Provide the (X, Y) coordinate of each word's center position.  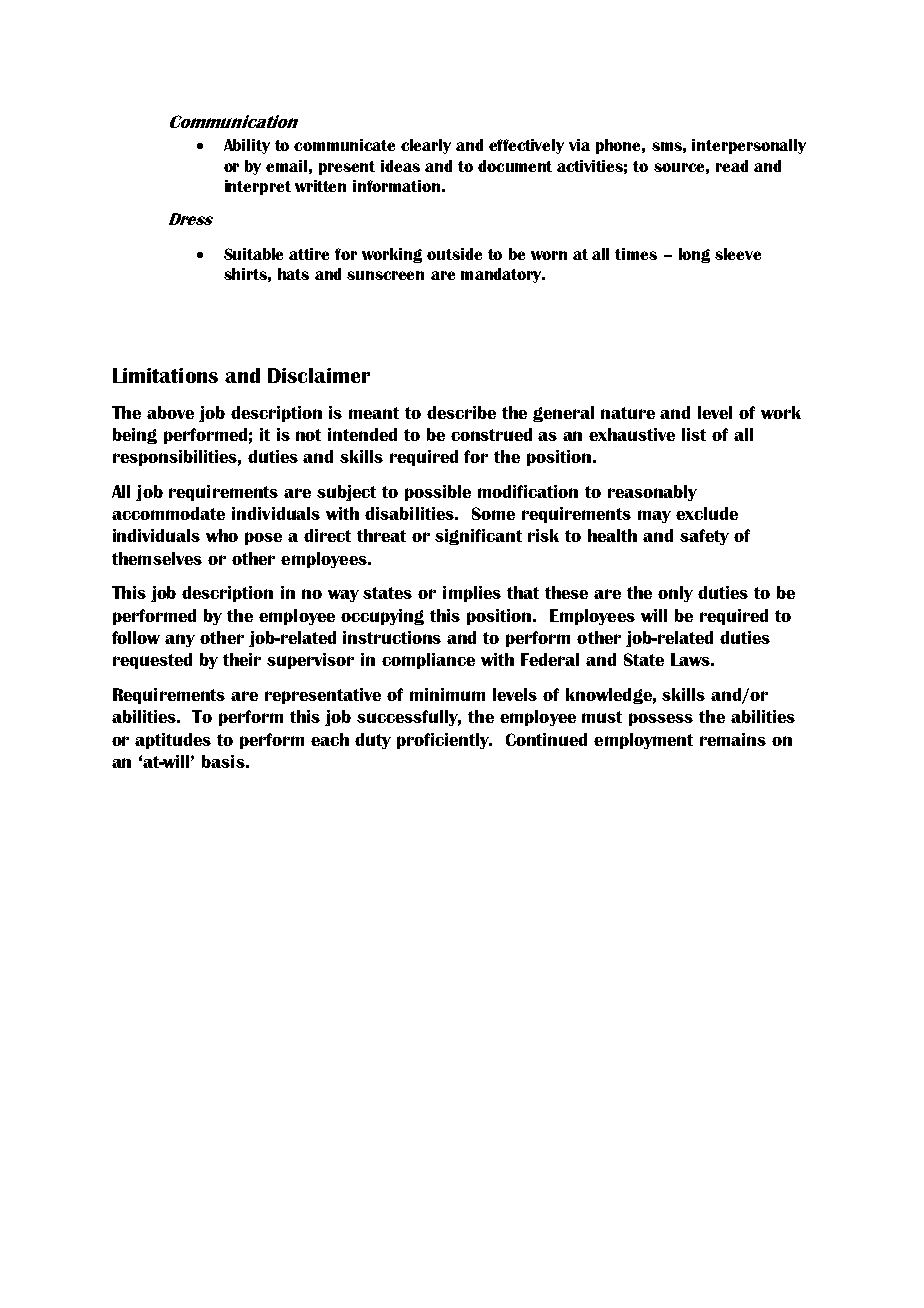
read (732, 166)
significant (478, 537)
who (222, 535)
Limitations (165, 375)
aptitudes (173, 741)
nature (628, 413)
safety (704, 537)
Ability (247, 146)
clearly (426, 146)
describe (461, 412)
